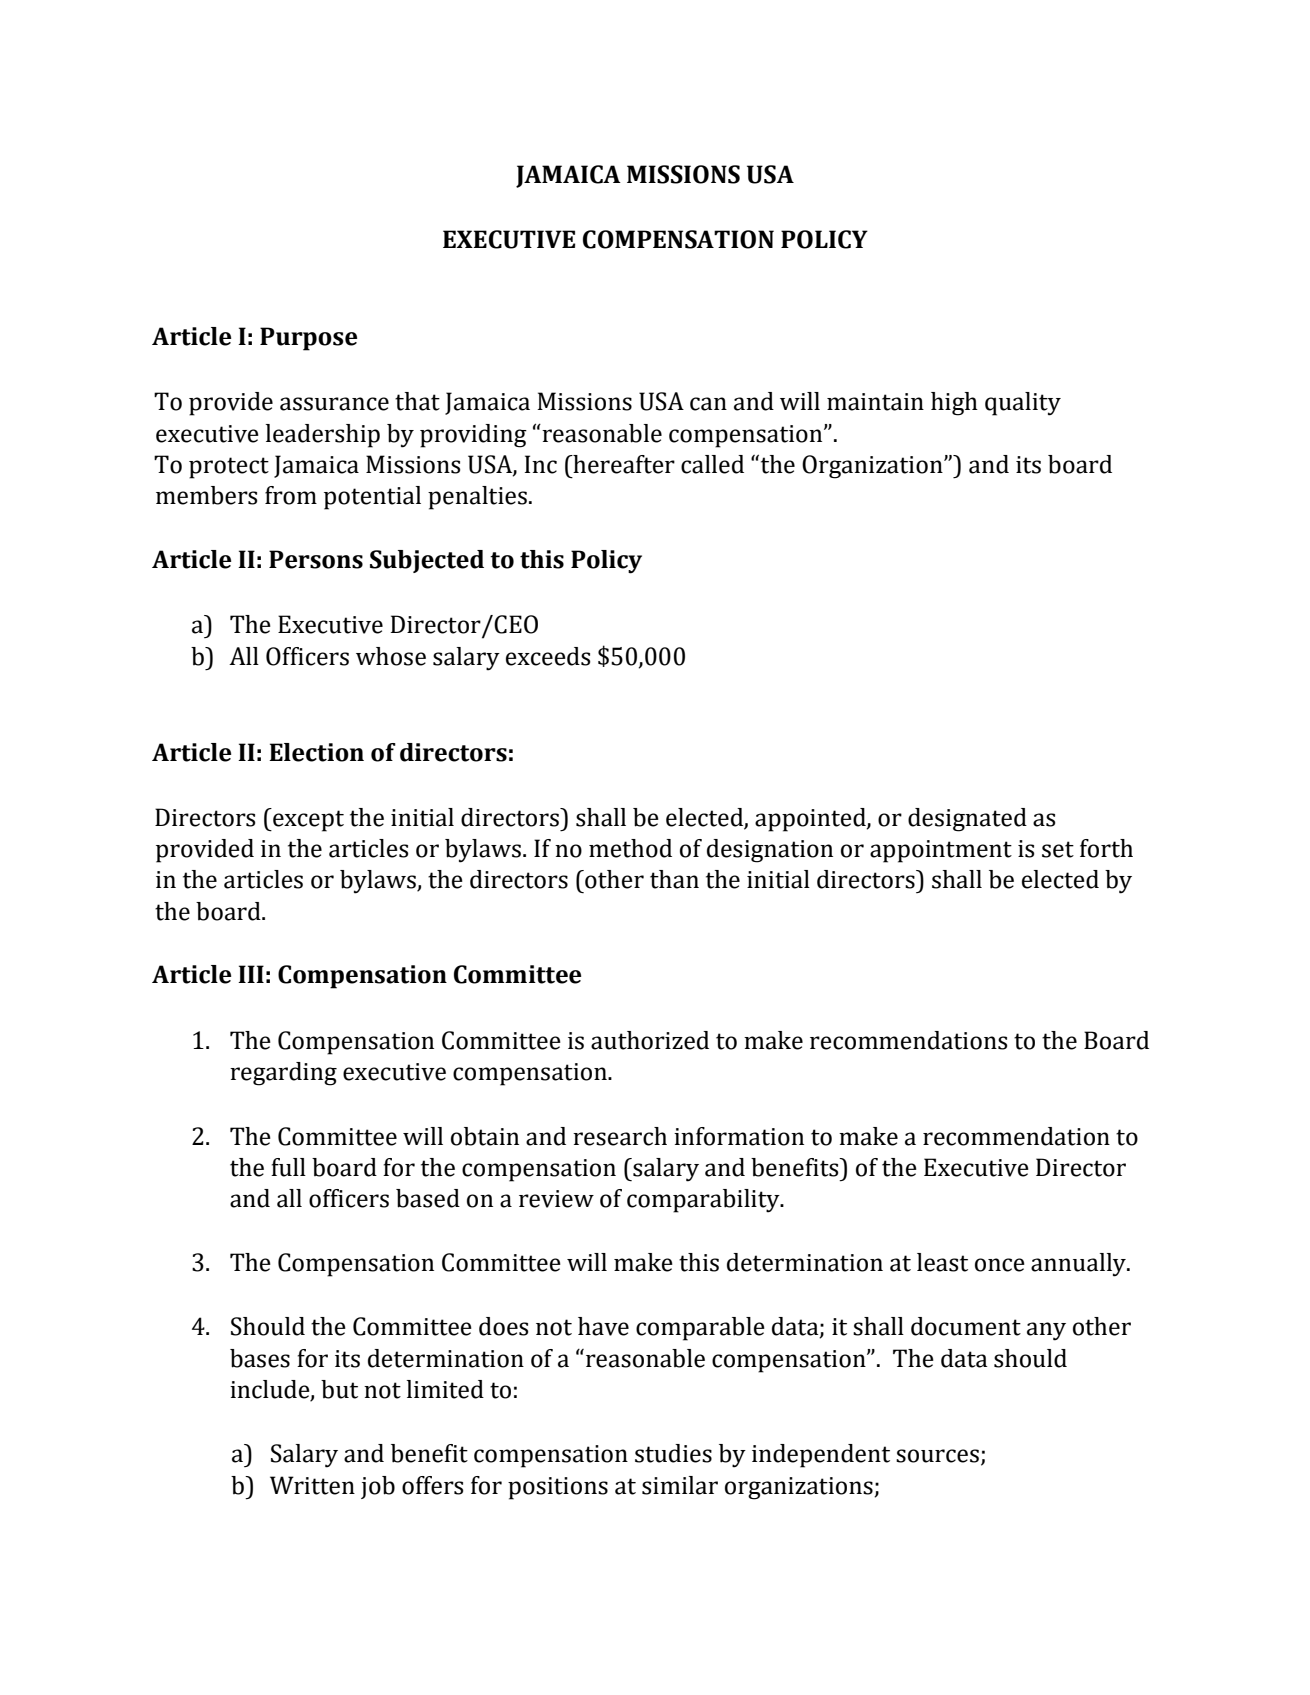 This screenshot has height=1695, width=1310. What do you see at coordinates (708, 404) in the screenshot?
I see `can` at bounding box center [708, 404].
